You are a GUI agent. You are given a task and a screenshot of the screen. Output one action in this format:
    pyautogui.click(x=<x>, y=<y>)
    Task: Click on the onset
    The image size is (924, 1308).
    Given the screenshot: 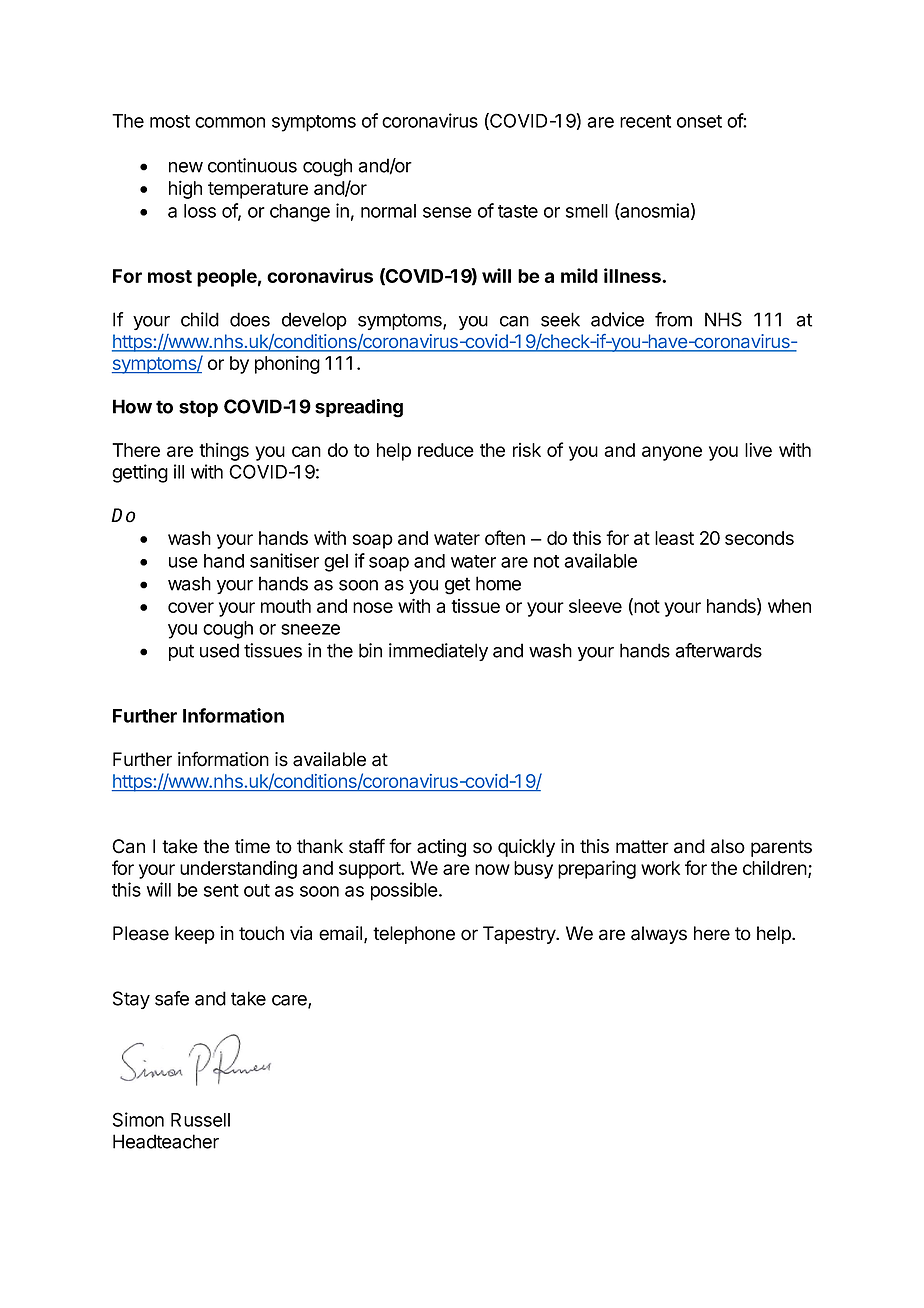 What is the action you would take?
    pyautogui.click(x=699, y=121)
